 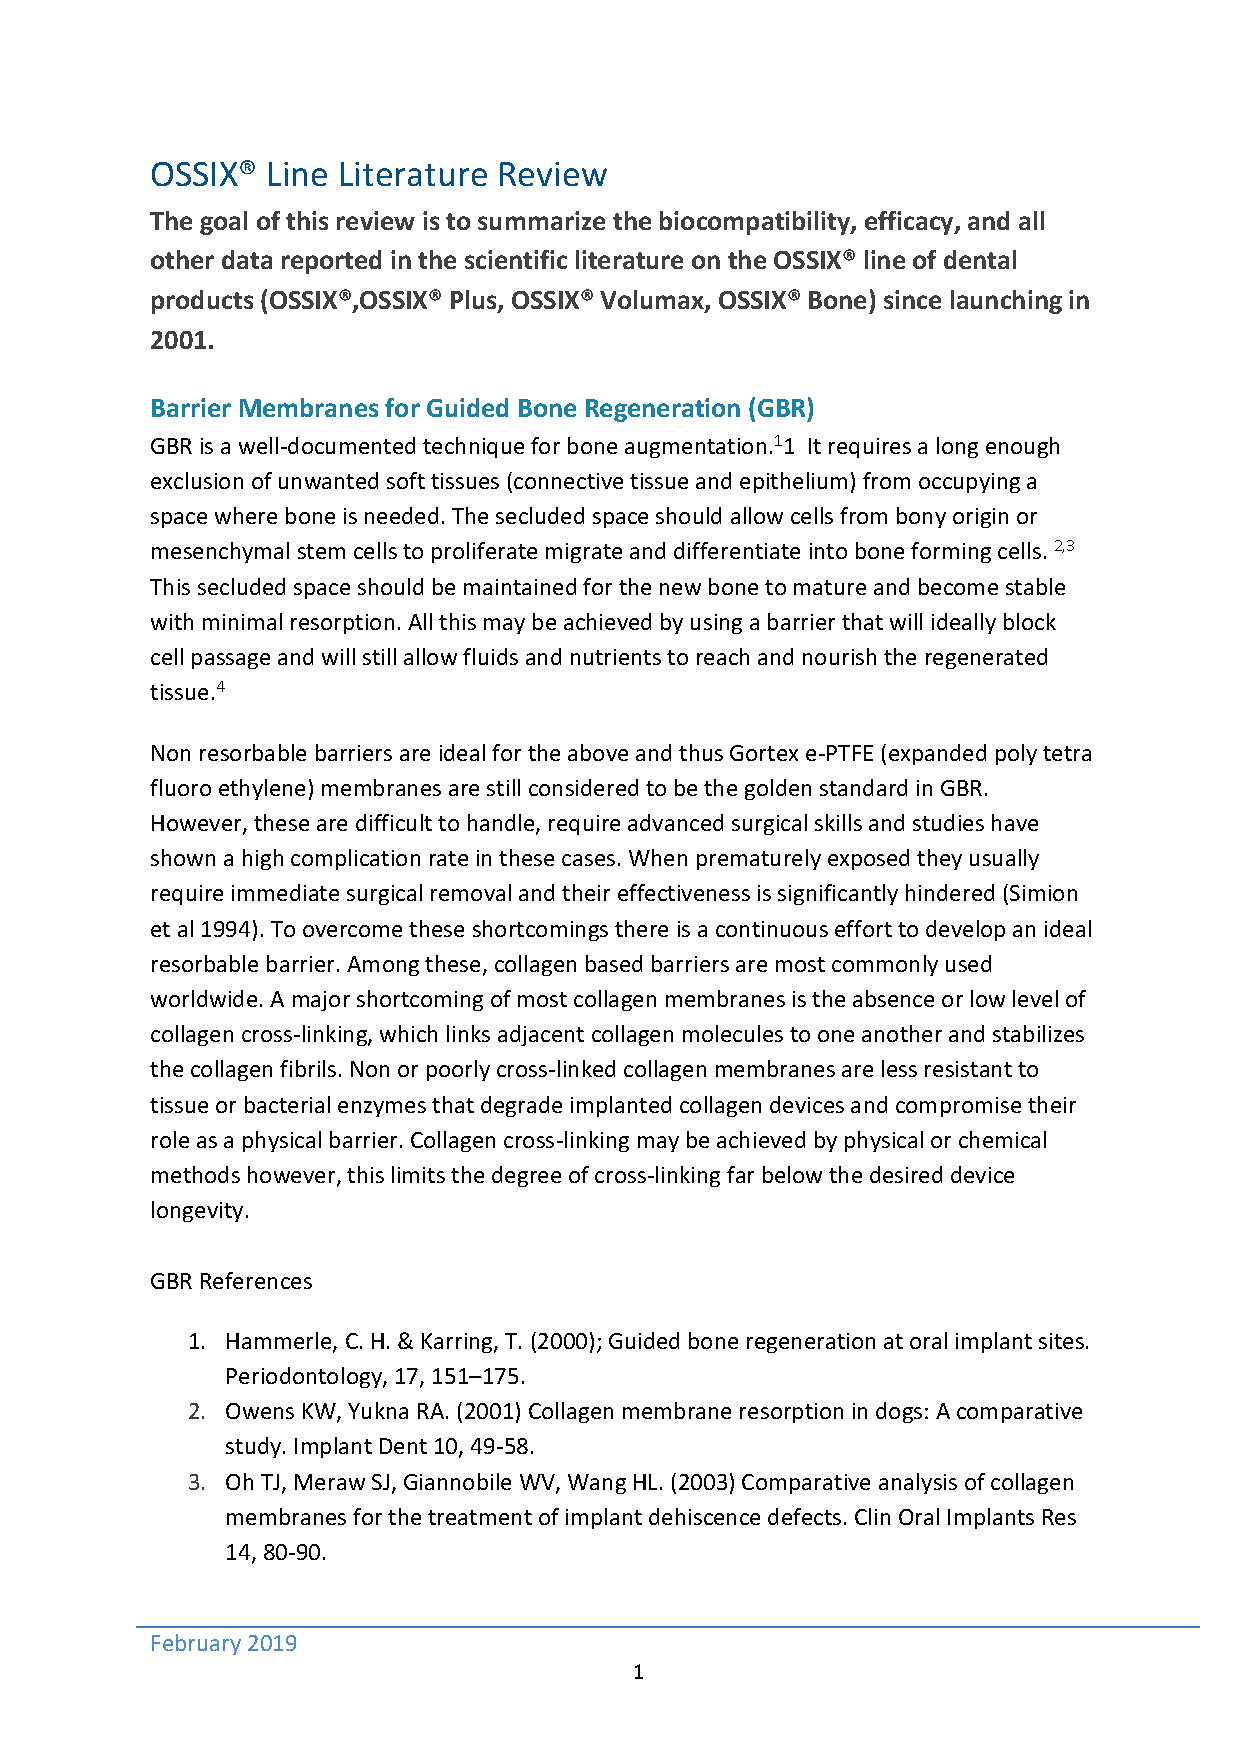 What do you see at coordinates (285, 892) in the screenshot?
I see `immediate` at bounding box center [285, 892].
